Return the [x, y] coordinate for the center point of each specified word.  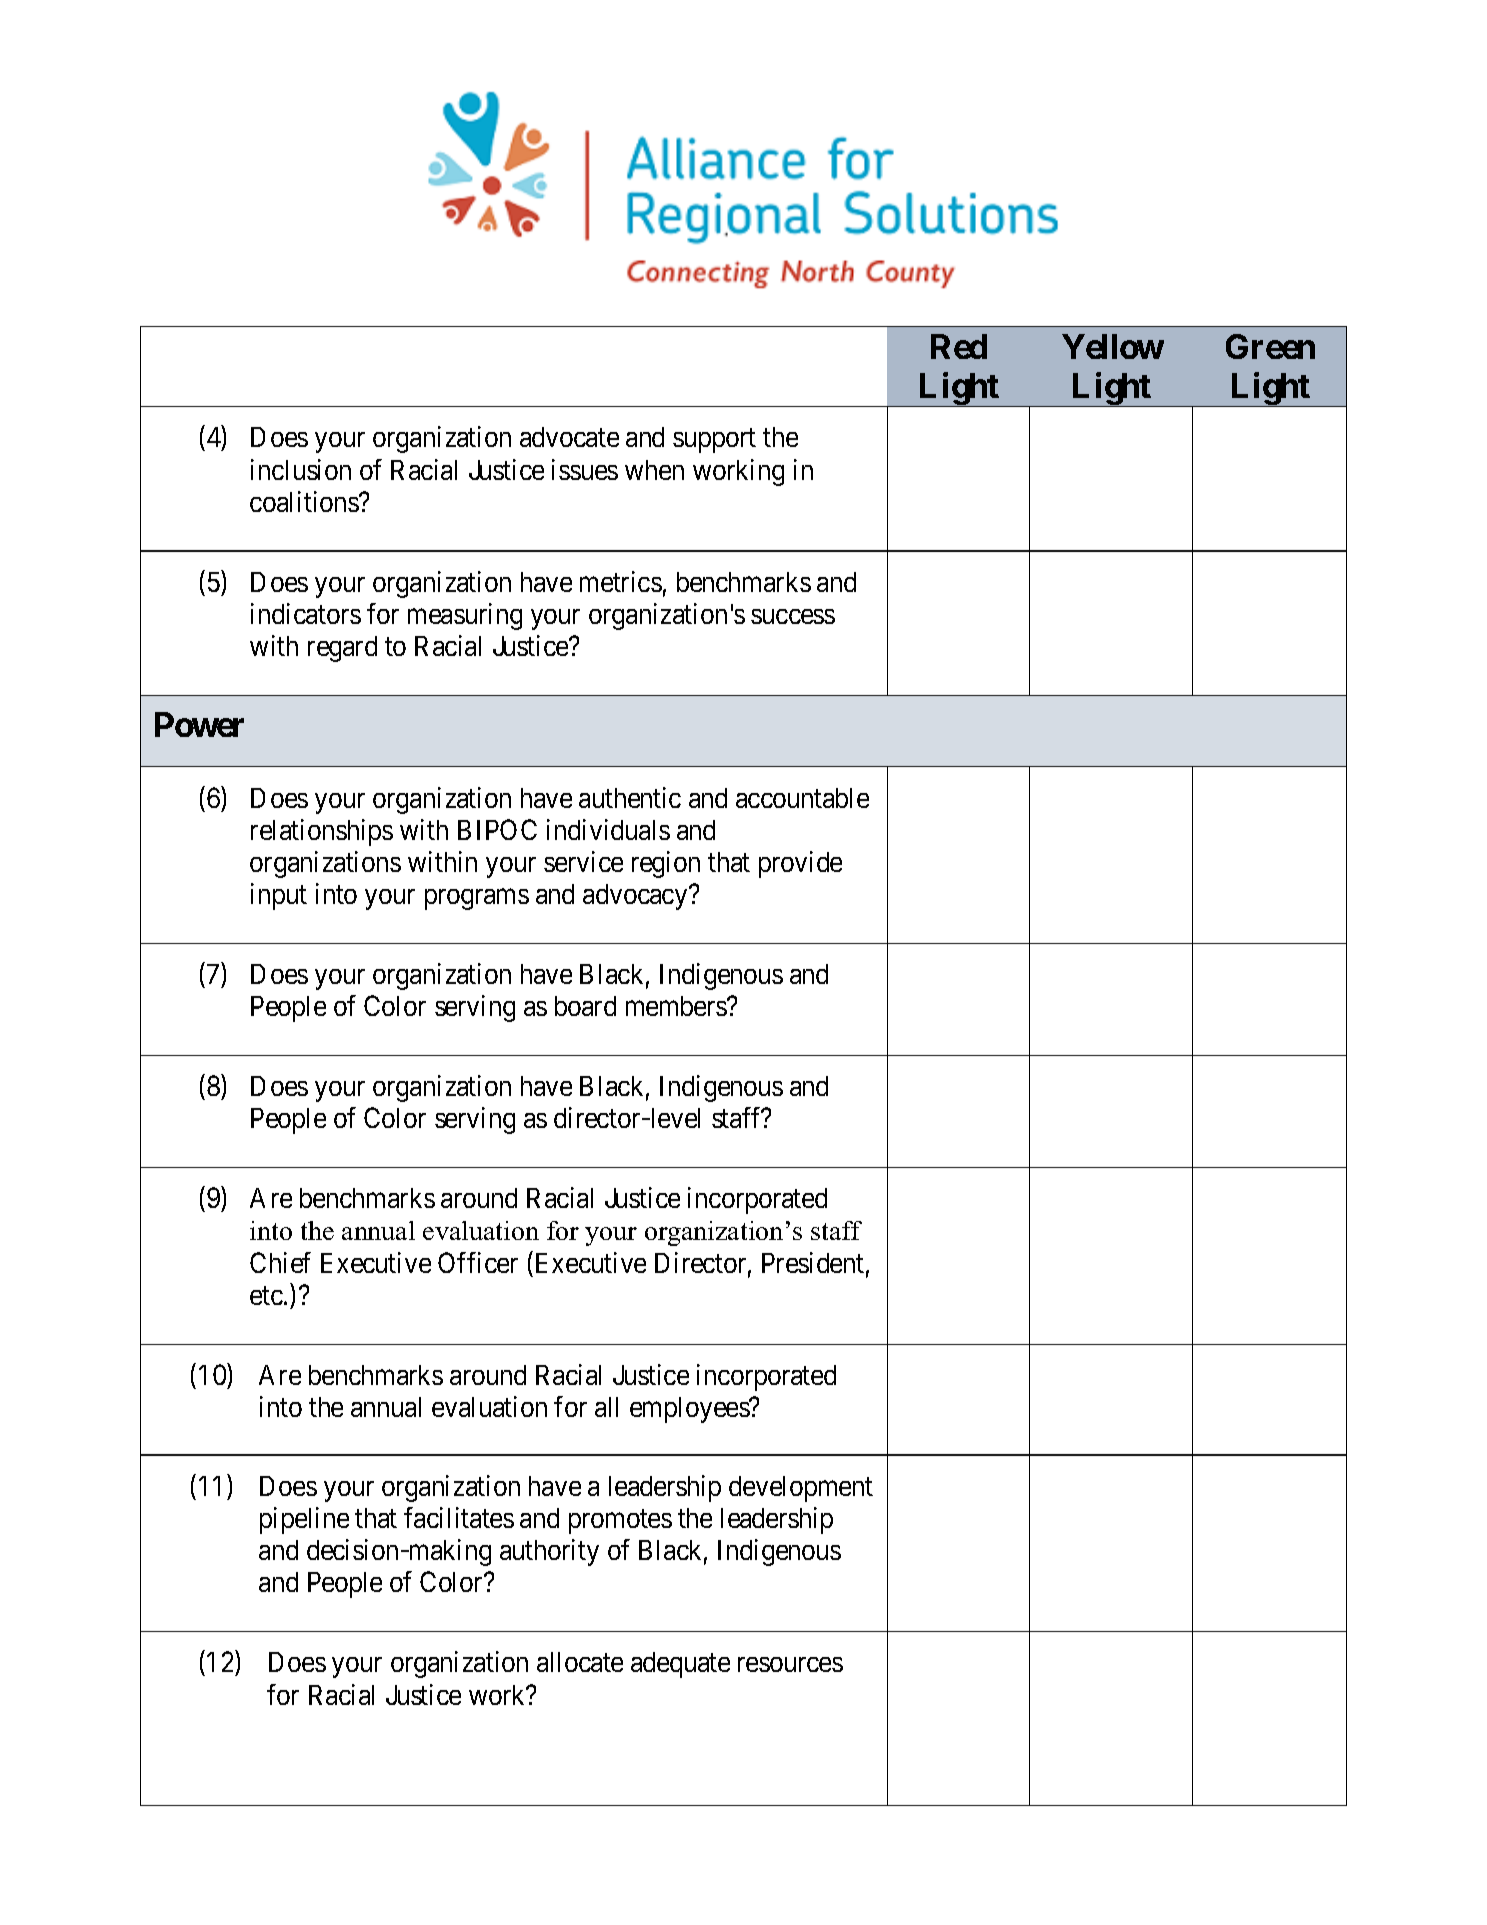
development [801, 1489]
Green [1270, 346]
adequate [680, 1665]
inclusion [301, 469]
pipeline [304, 1520]
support [714, 441]
